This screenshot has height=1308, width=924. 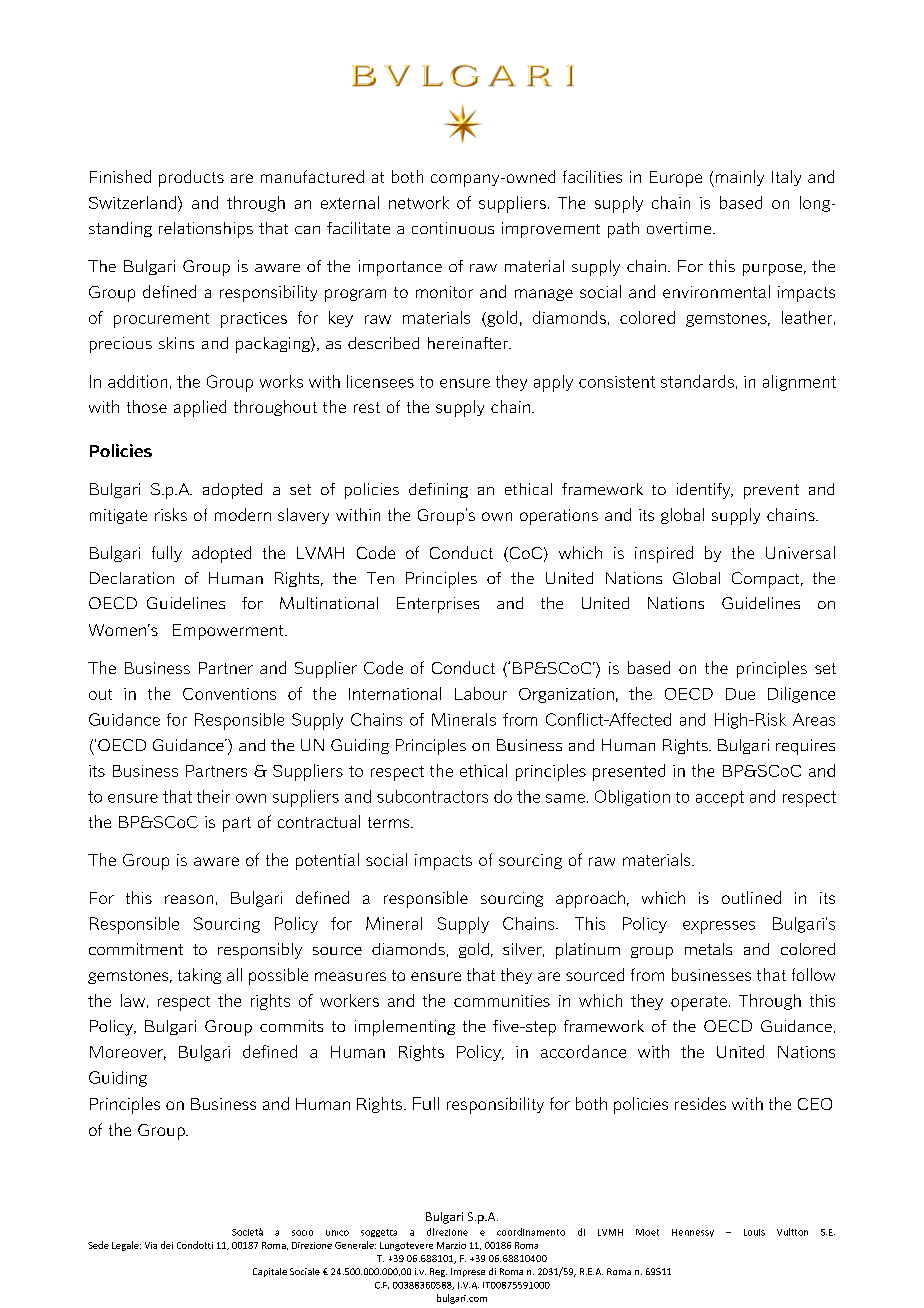 I want to click on continuous, so click(x=453, y=228).
